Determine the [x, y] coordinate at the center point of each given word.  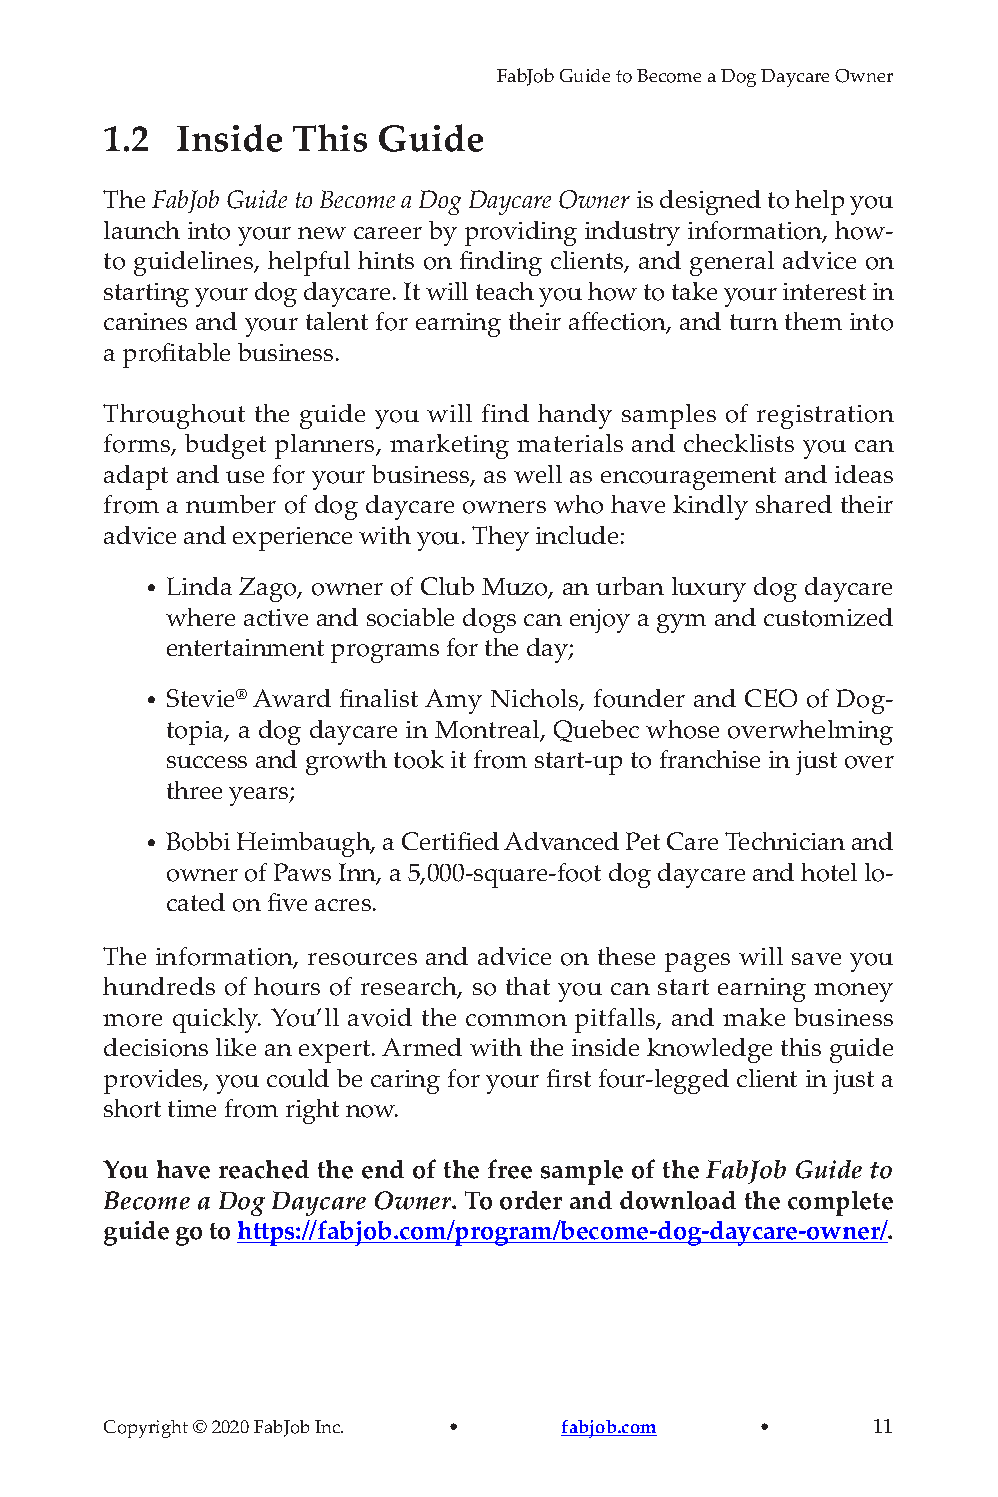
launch [142, 230]
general [732, 263]
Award [292, 698]
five [287, 902]
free [510, 1169]
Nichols [536, 700]
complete [840, 1203]
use [245, 477]
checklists [739, 443]
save [816, 959]
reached [264, 1169]
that [528, 986]
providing [521, 233]
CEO [771, 698]
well [538, 474]
